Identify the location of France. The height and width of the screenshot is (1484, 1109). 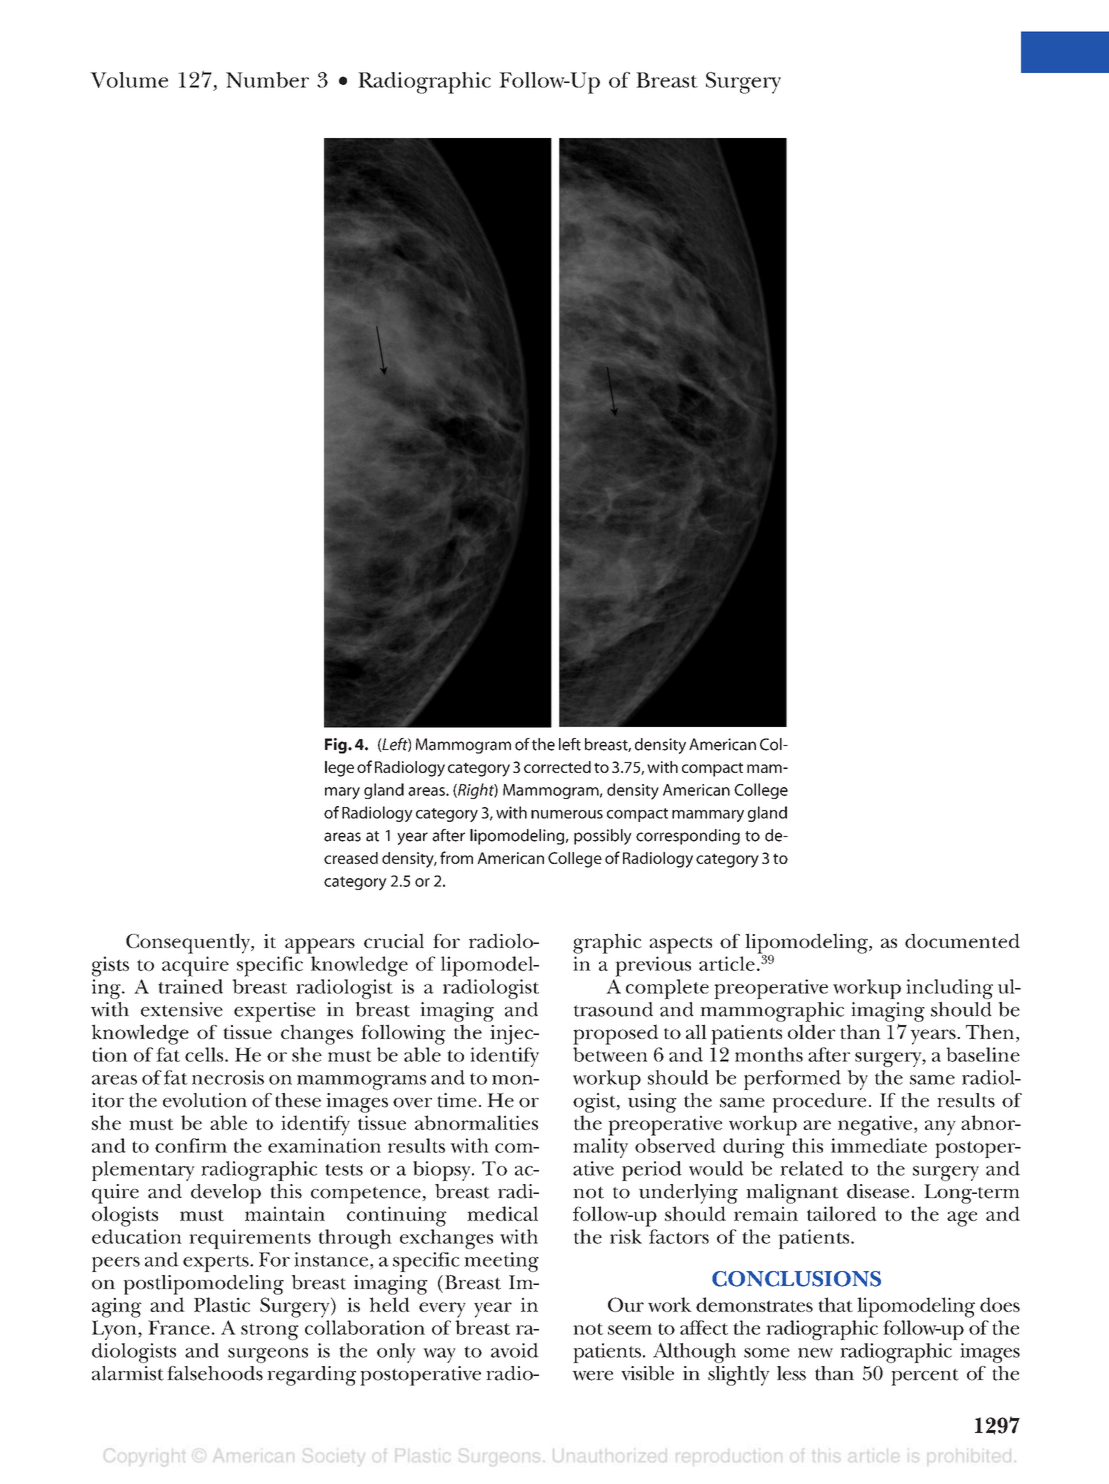
(179, 1327).
